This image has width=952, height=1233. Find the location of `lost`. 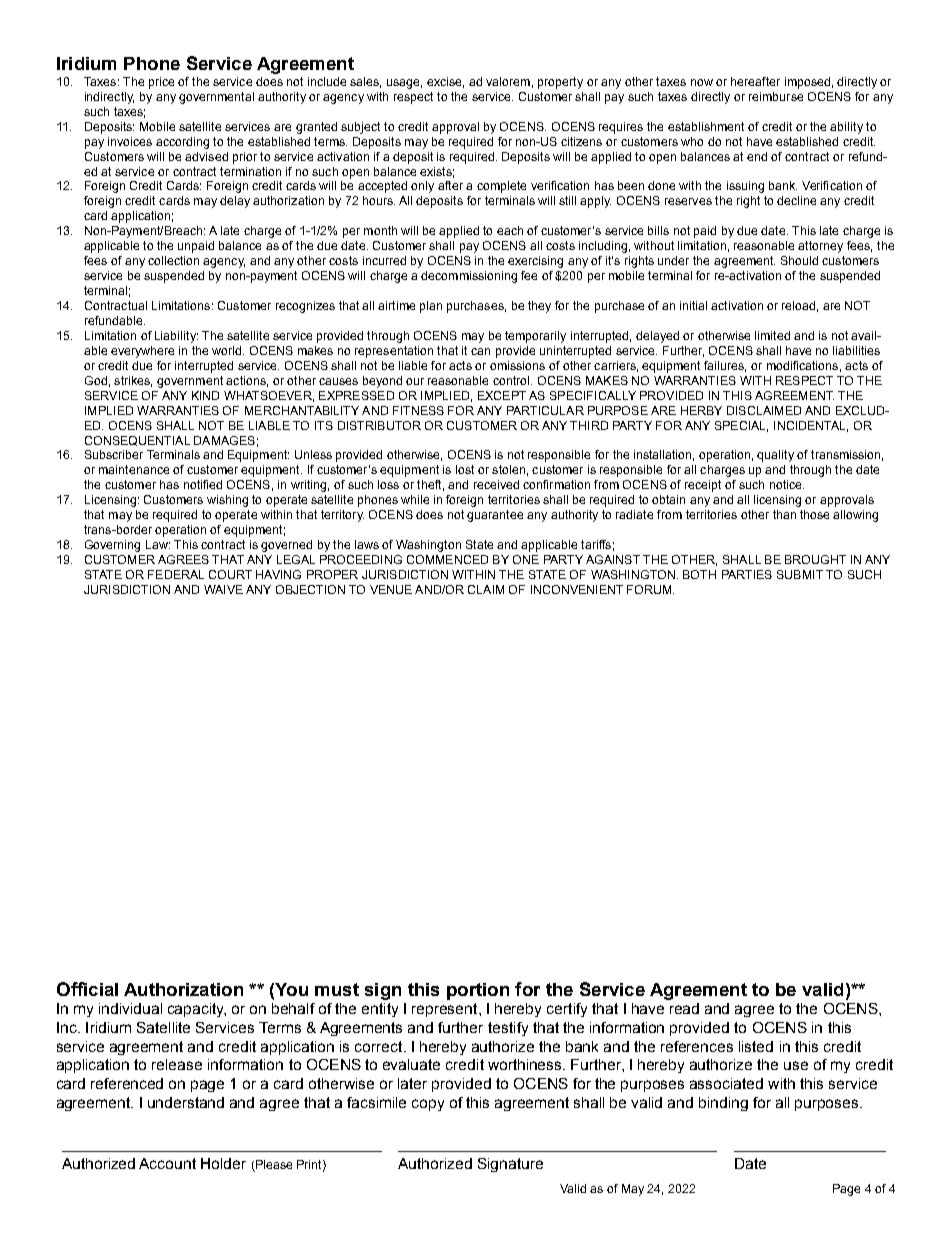

lost is located at coordinates (465, 469).
